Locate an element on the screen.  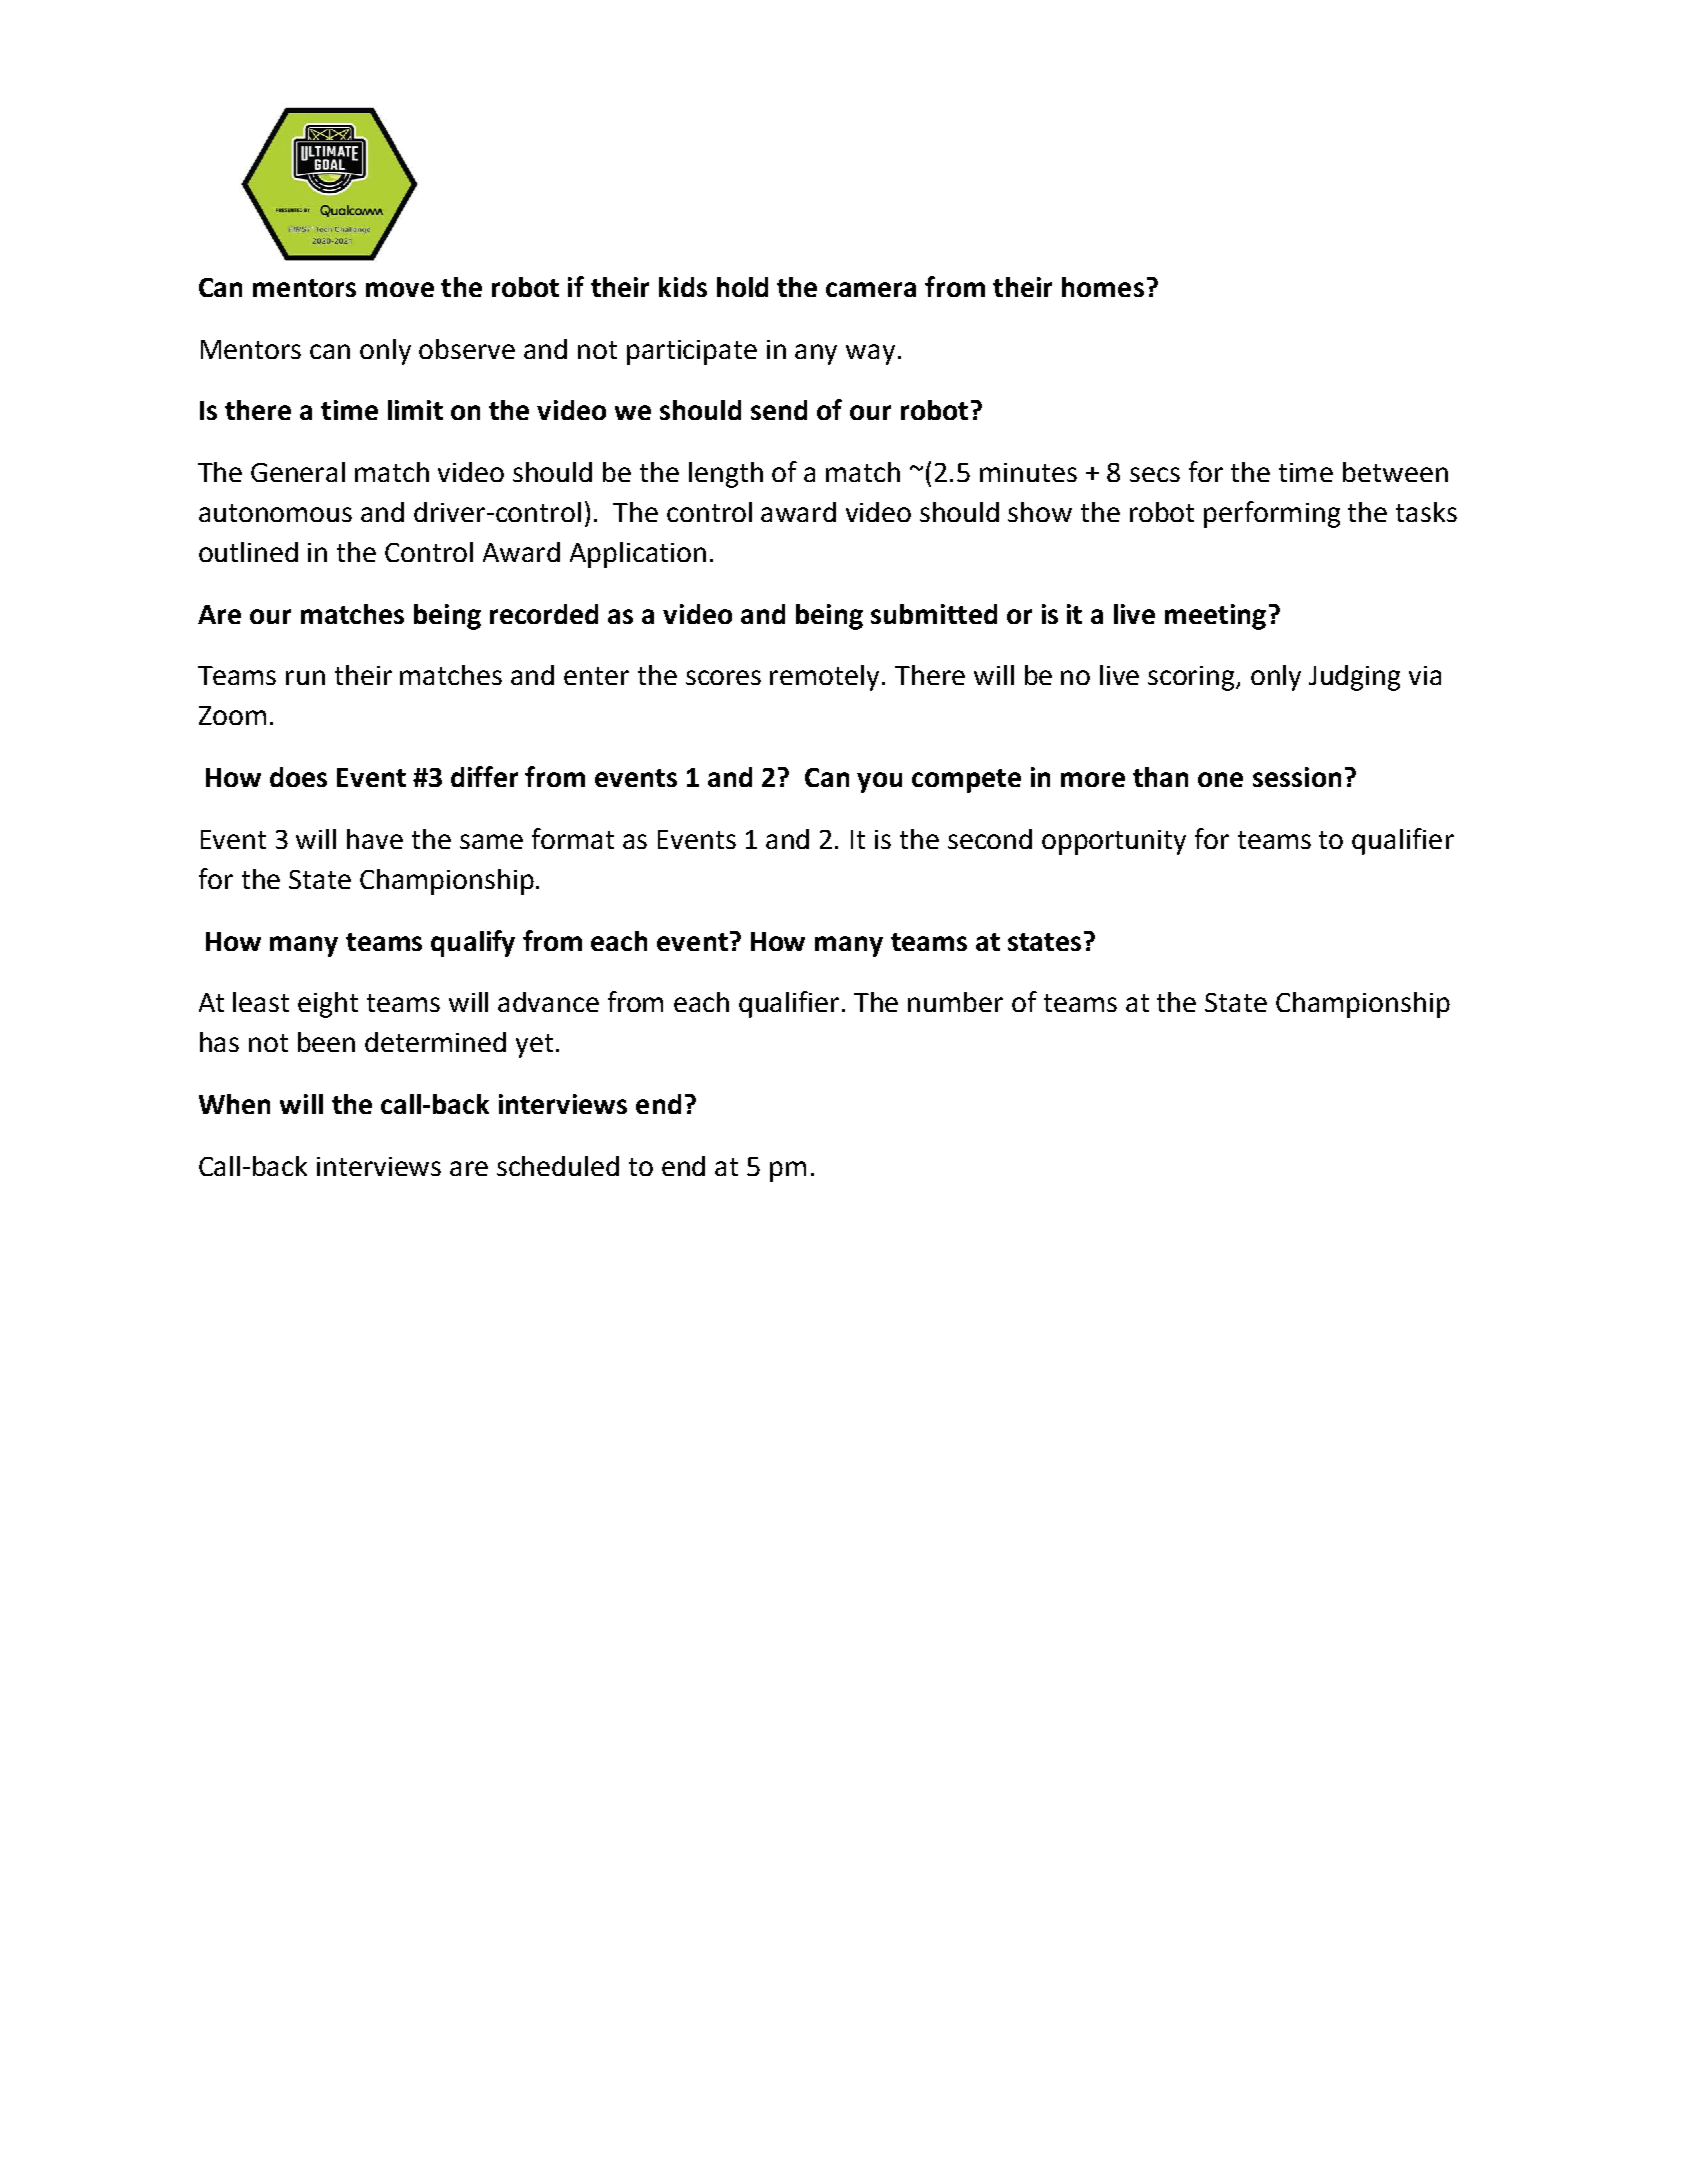
scheduled is located at coordinates (558, 1166).
